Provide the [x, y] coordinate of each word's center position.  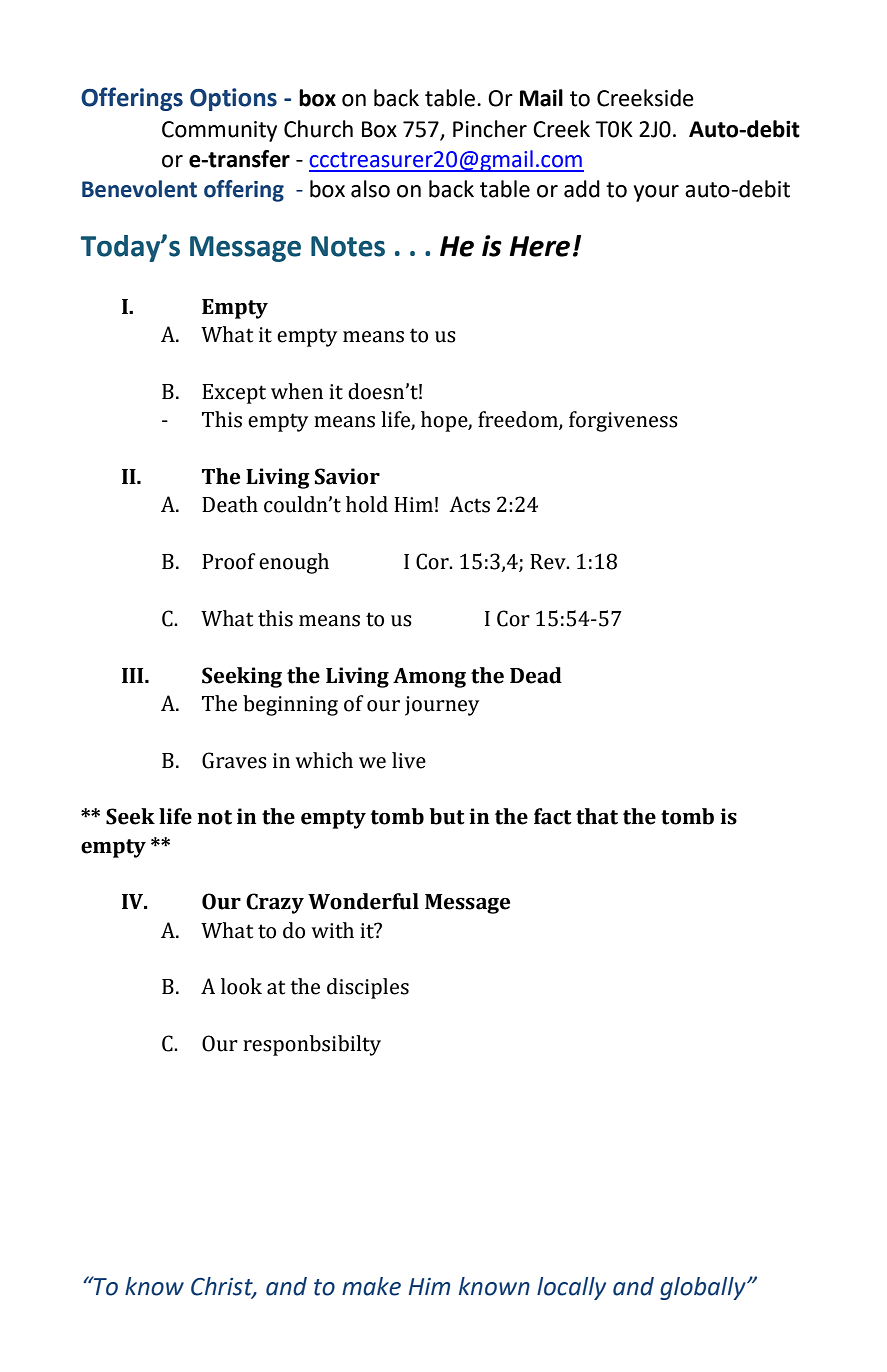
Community [219, 131]
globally [704, 1288]
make [371, 1286]
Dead [536, 675]
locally [571, 1288]
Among [429, 678]
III [134, 675]
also [370, 189]
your [656, 193]
